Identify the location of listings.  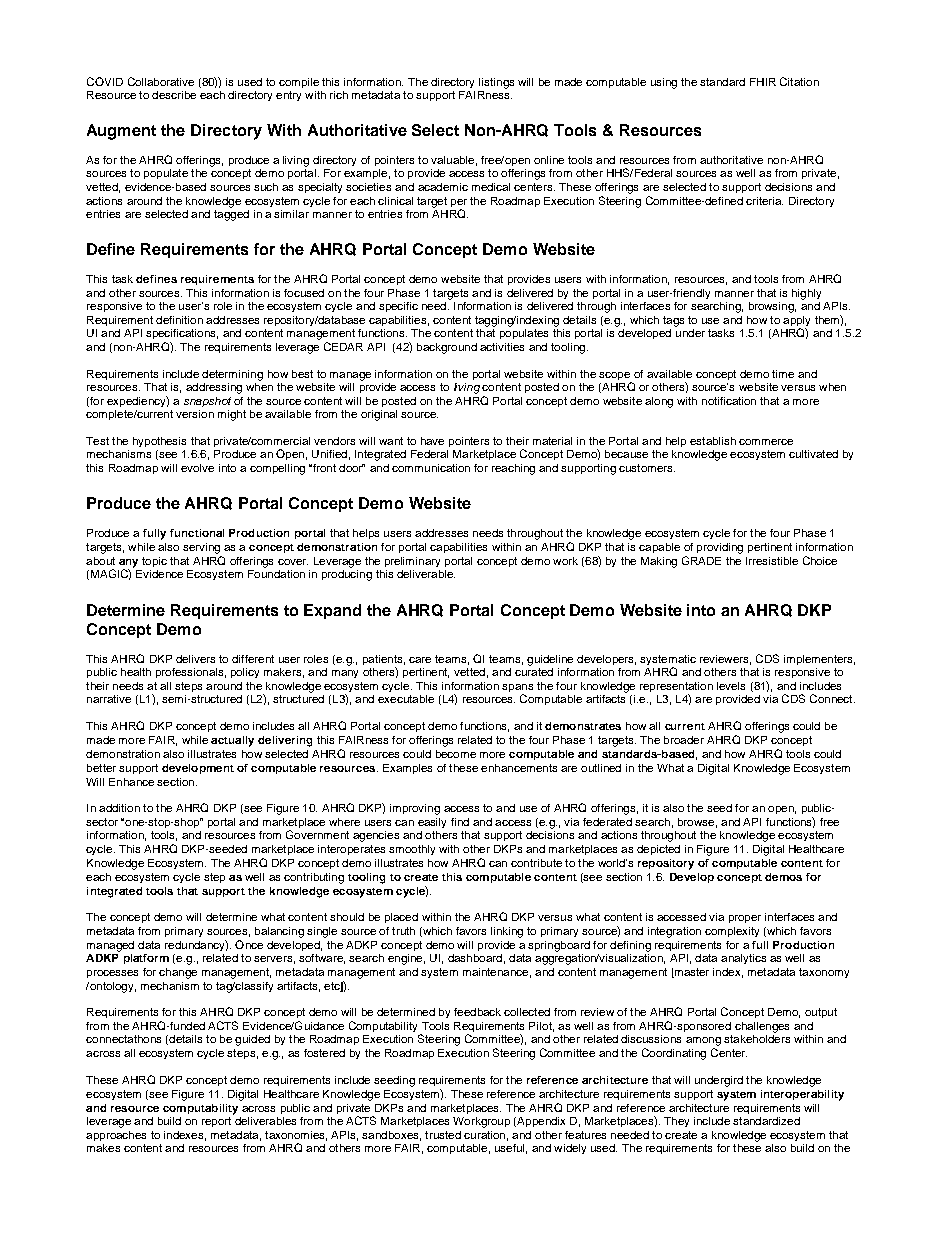
(496, 83).
